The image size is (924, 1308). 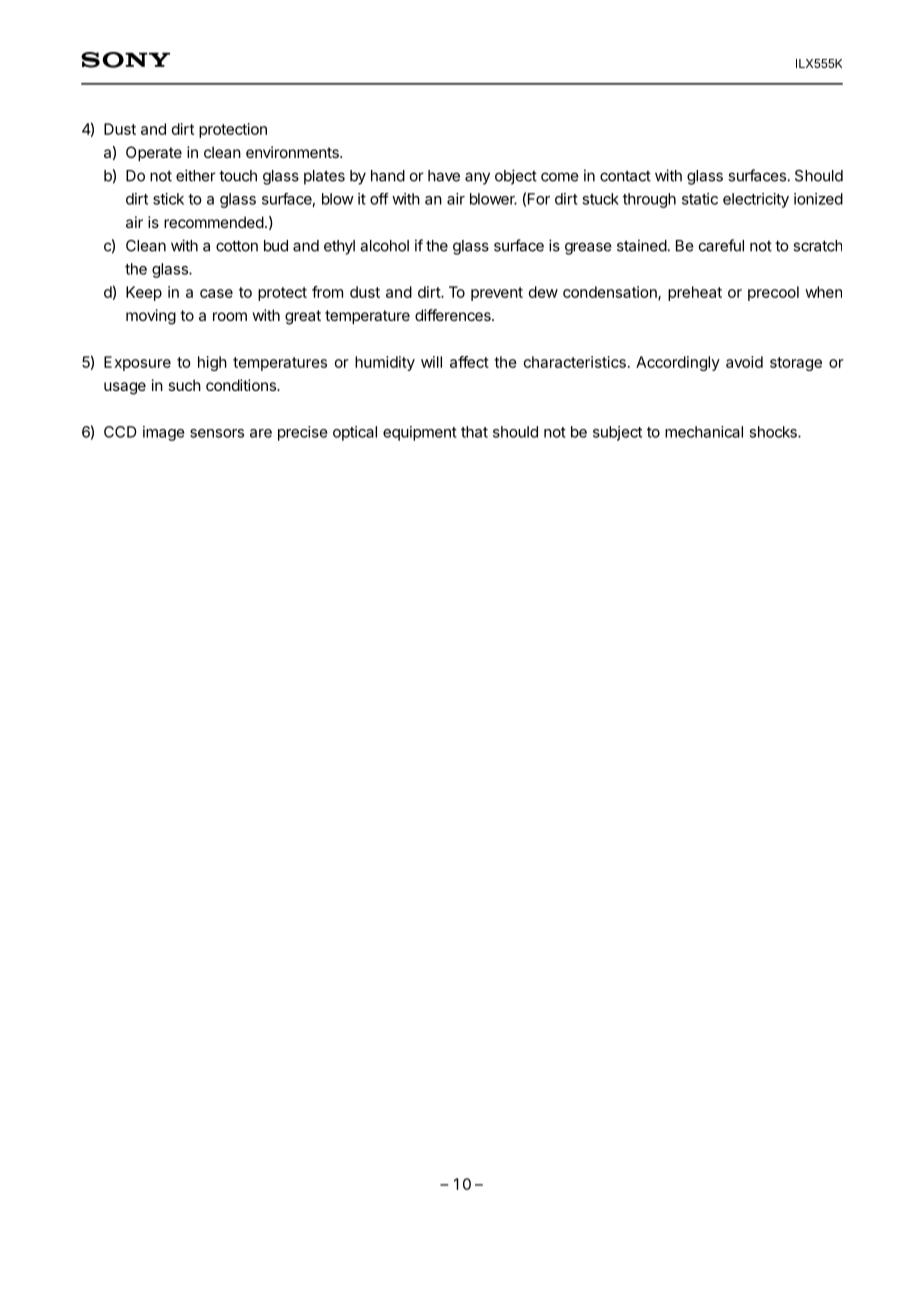 I want to click on cotton, so click(x=237, y=246).
